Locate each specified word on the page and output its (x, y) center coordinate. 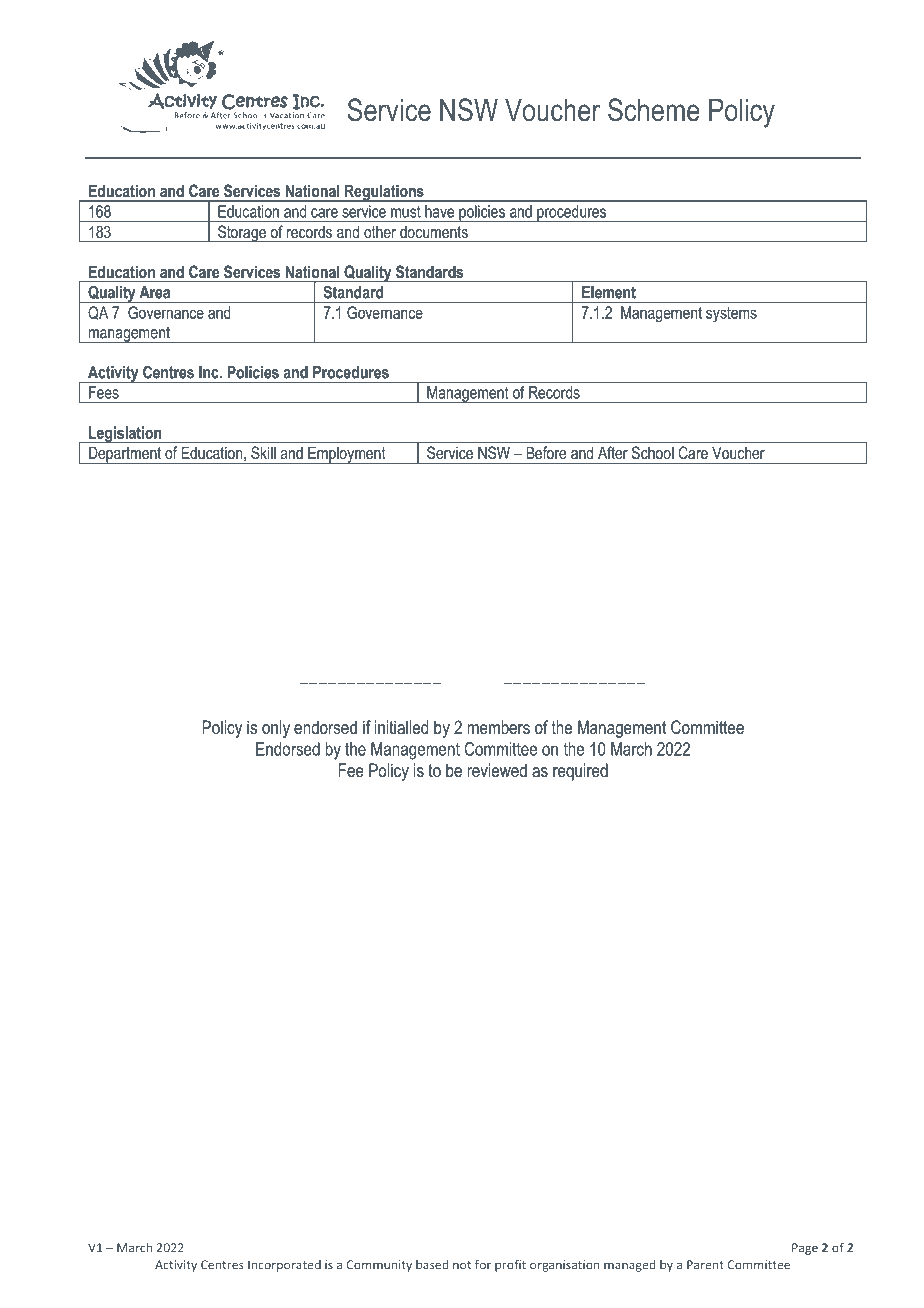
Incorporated (284, 1266)
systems (731, 315)
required (580, 772)
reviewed (497, 770)
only (276, 729)
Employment (347, 455)
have (439, 211)
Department (125, 455)
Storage (242, 234)
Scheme (654, 110)
